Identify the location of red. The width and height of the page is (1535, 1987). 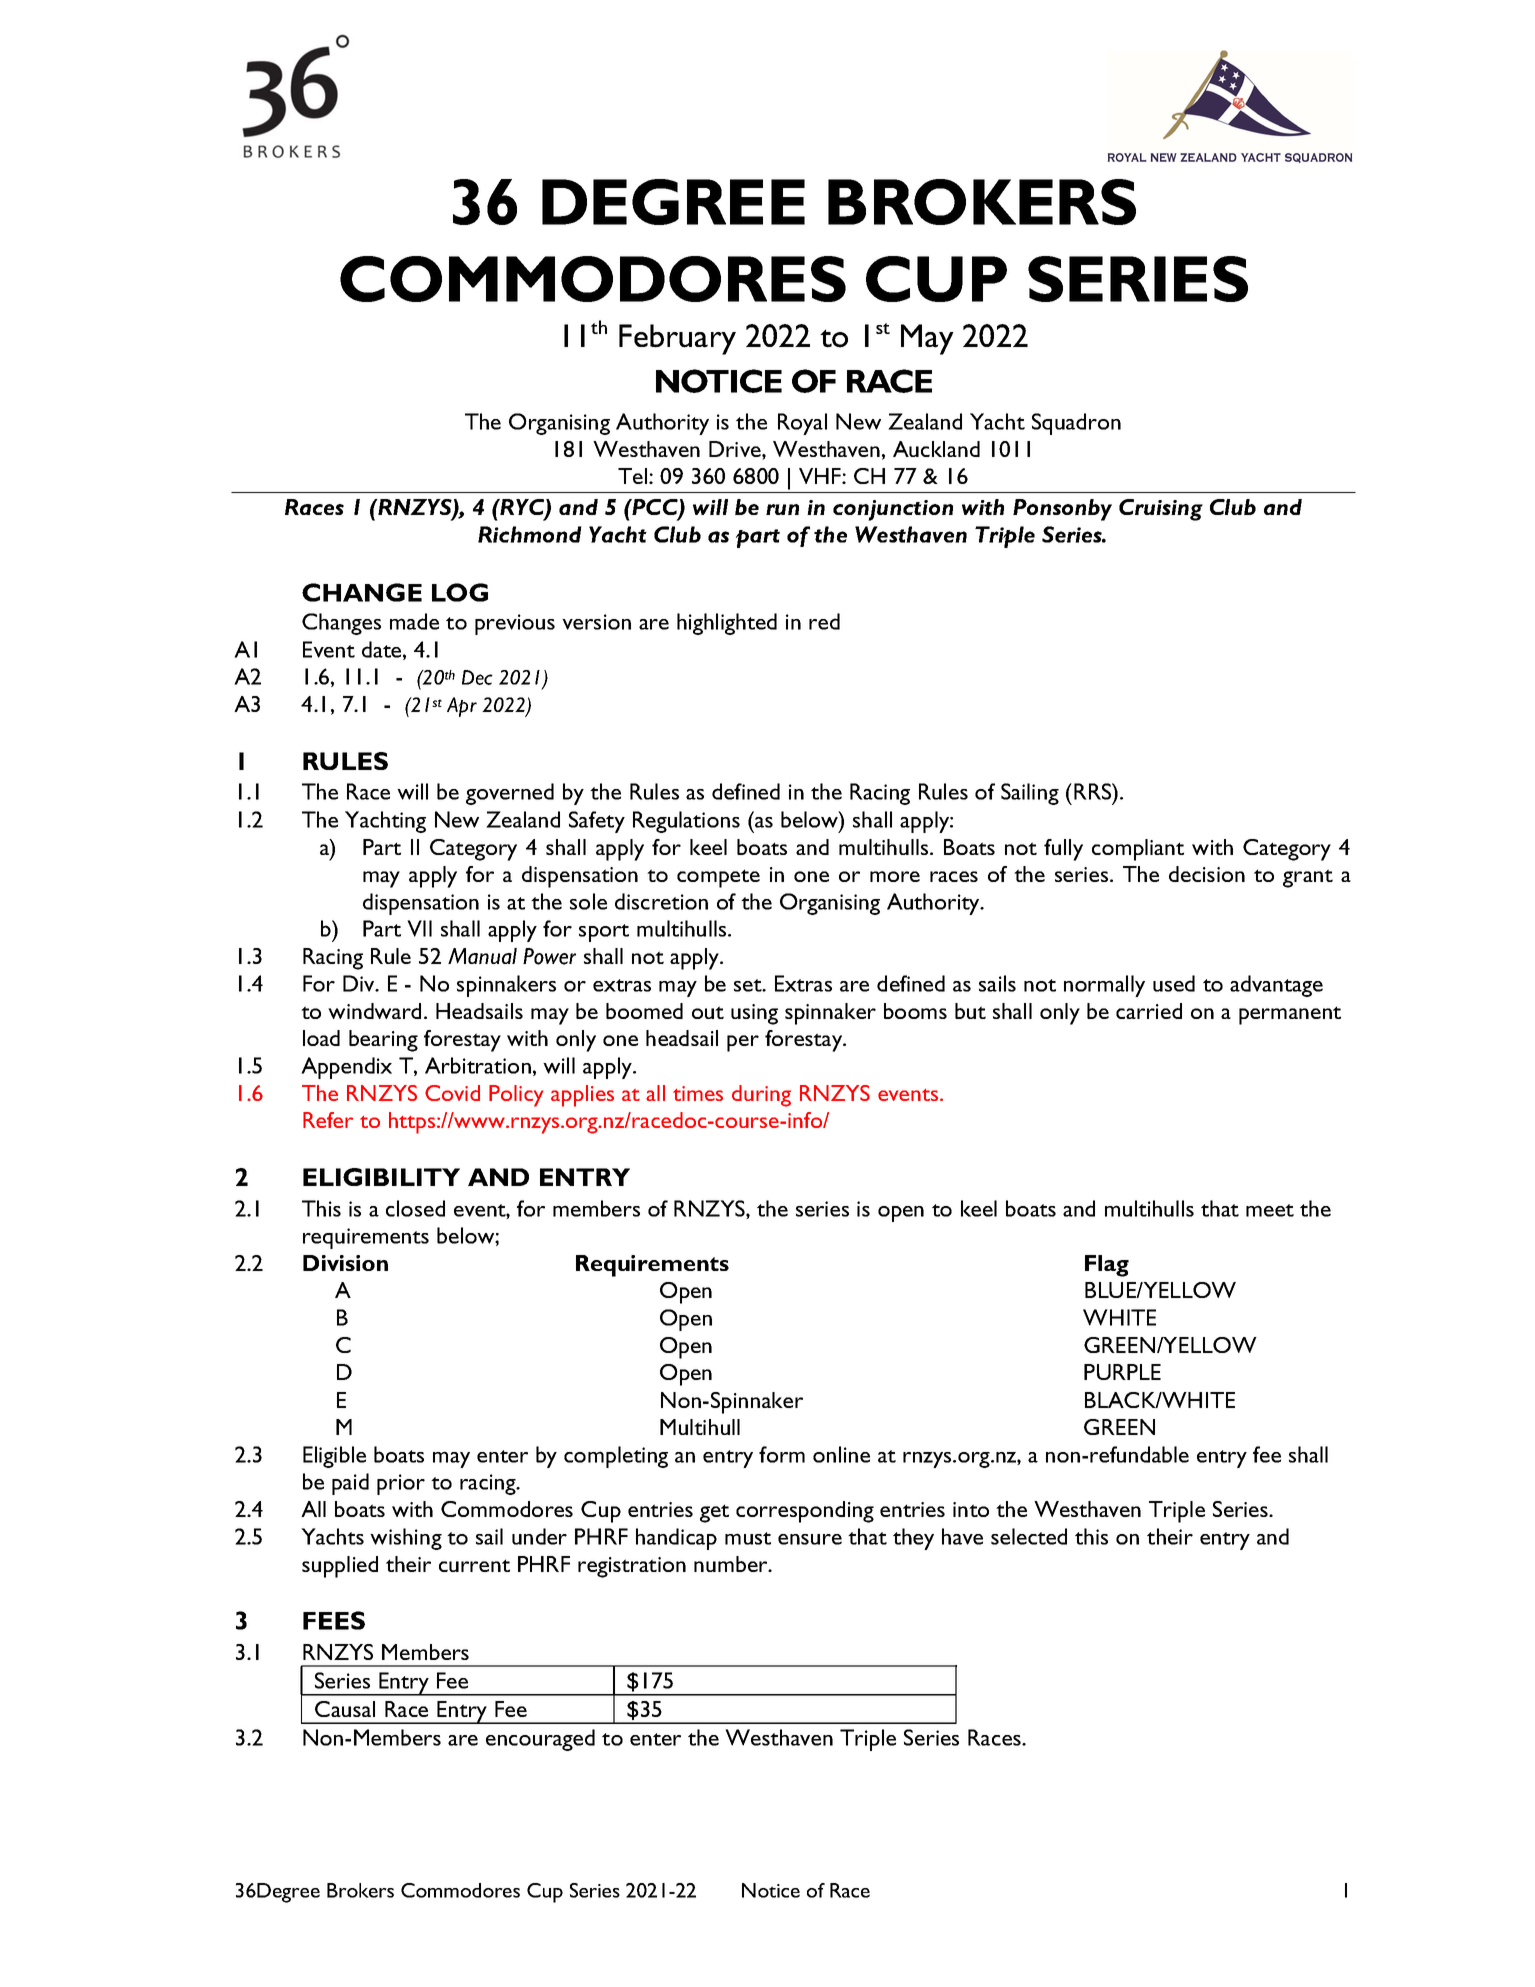
(824, 621).
